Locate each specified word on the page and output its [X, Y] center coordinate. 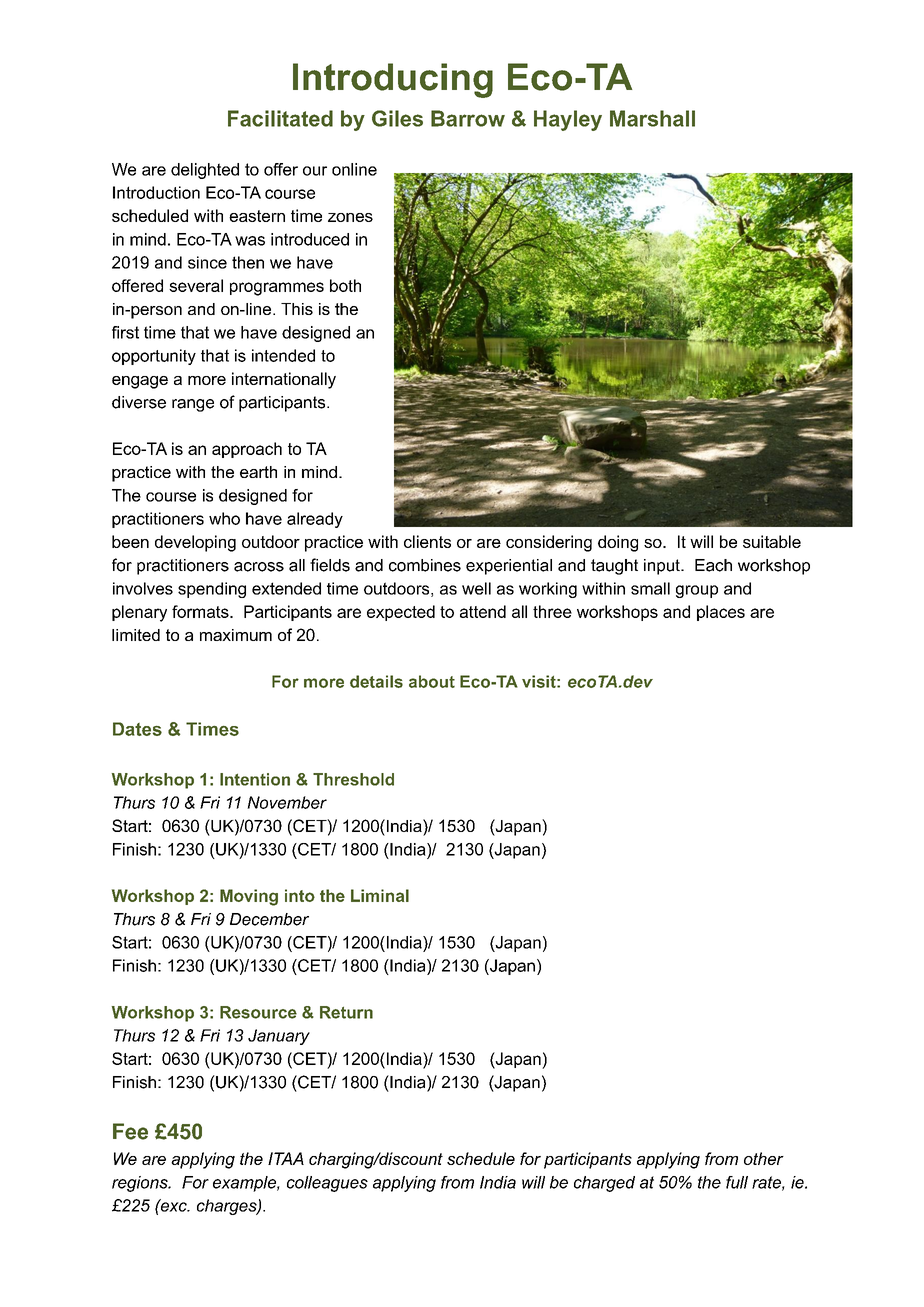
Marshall [652, 118]
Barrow [468, 118]
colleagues [327, 1184]
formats [201, 611]
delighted [205, 171]
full [737, 1182]
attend [483, 611]
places [721, 613]
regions [141, 1184]
